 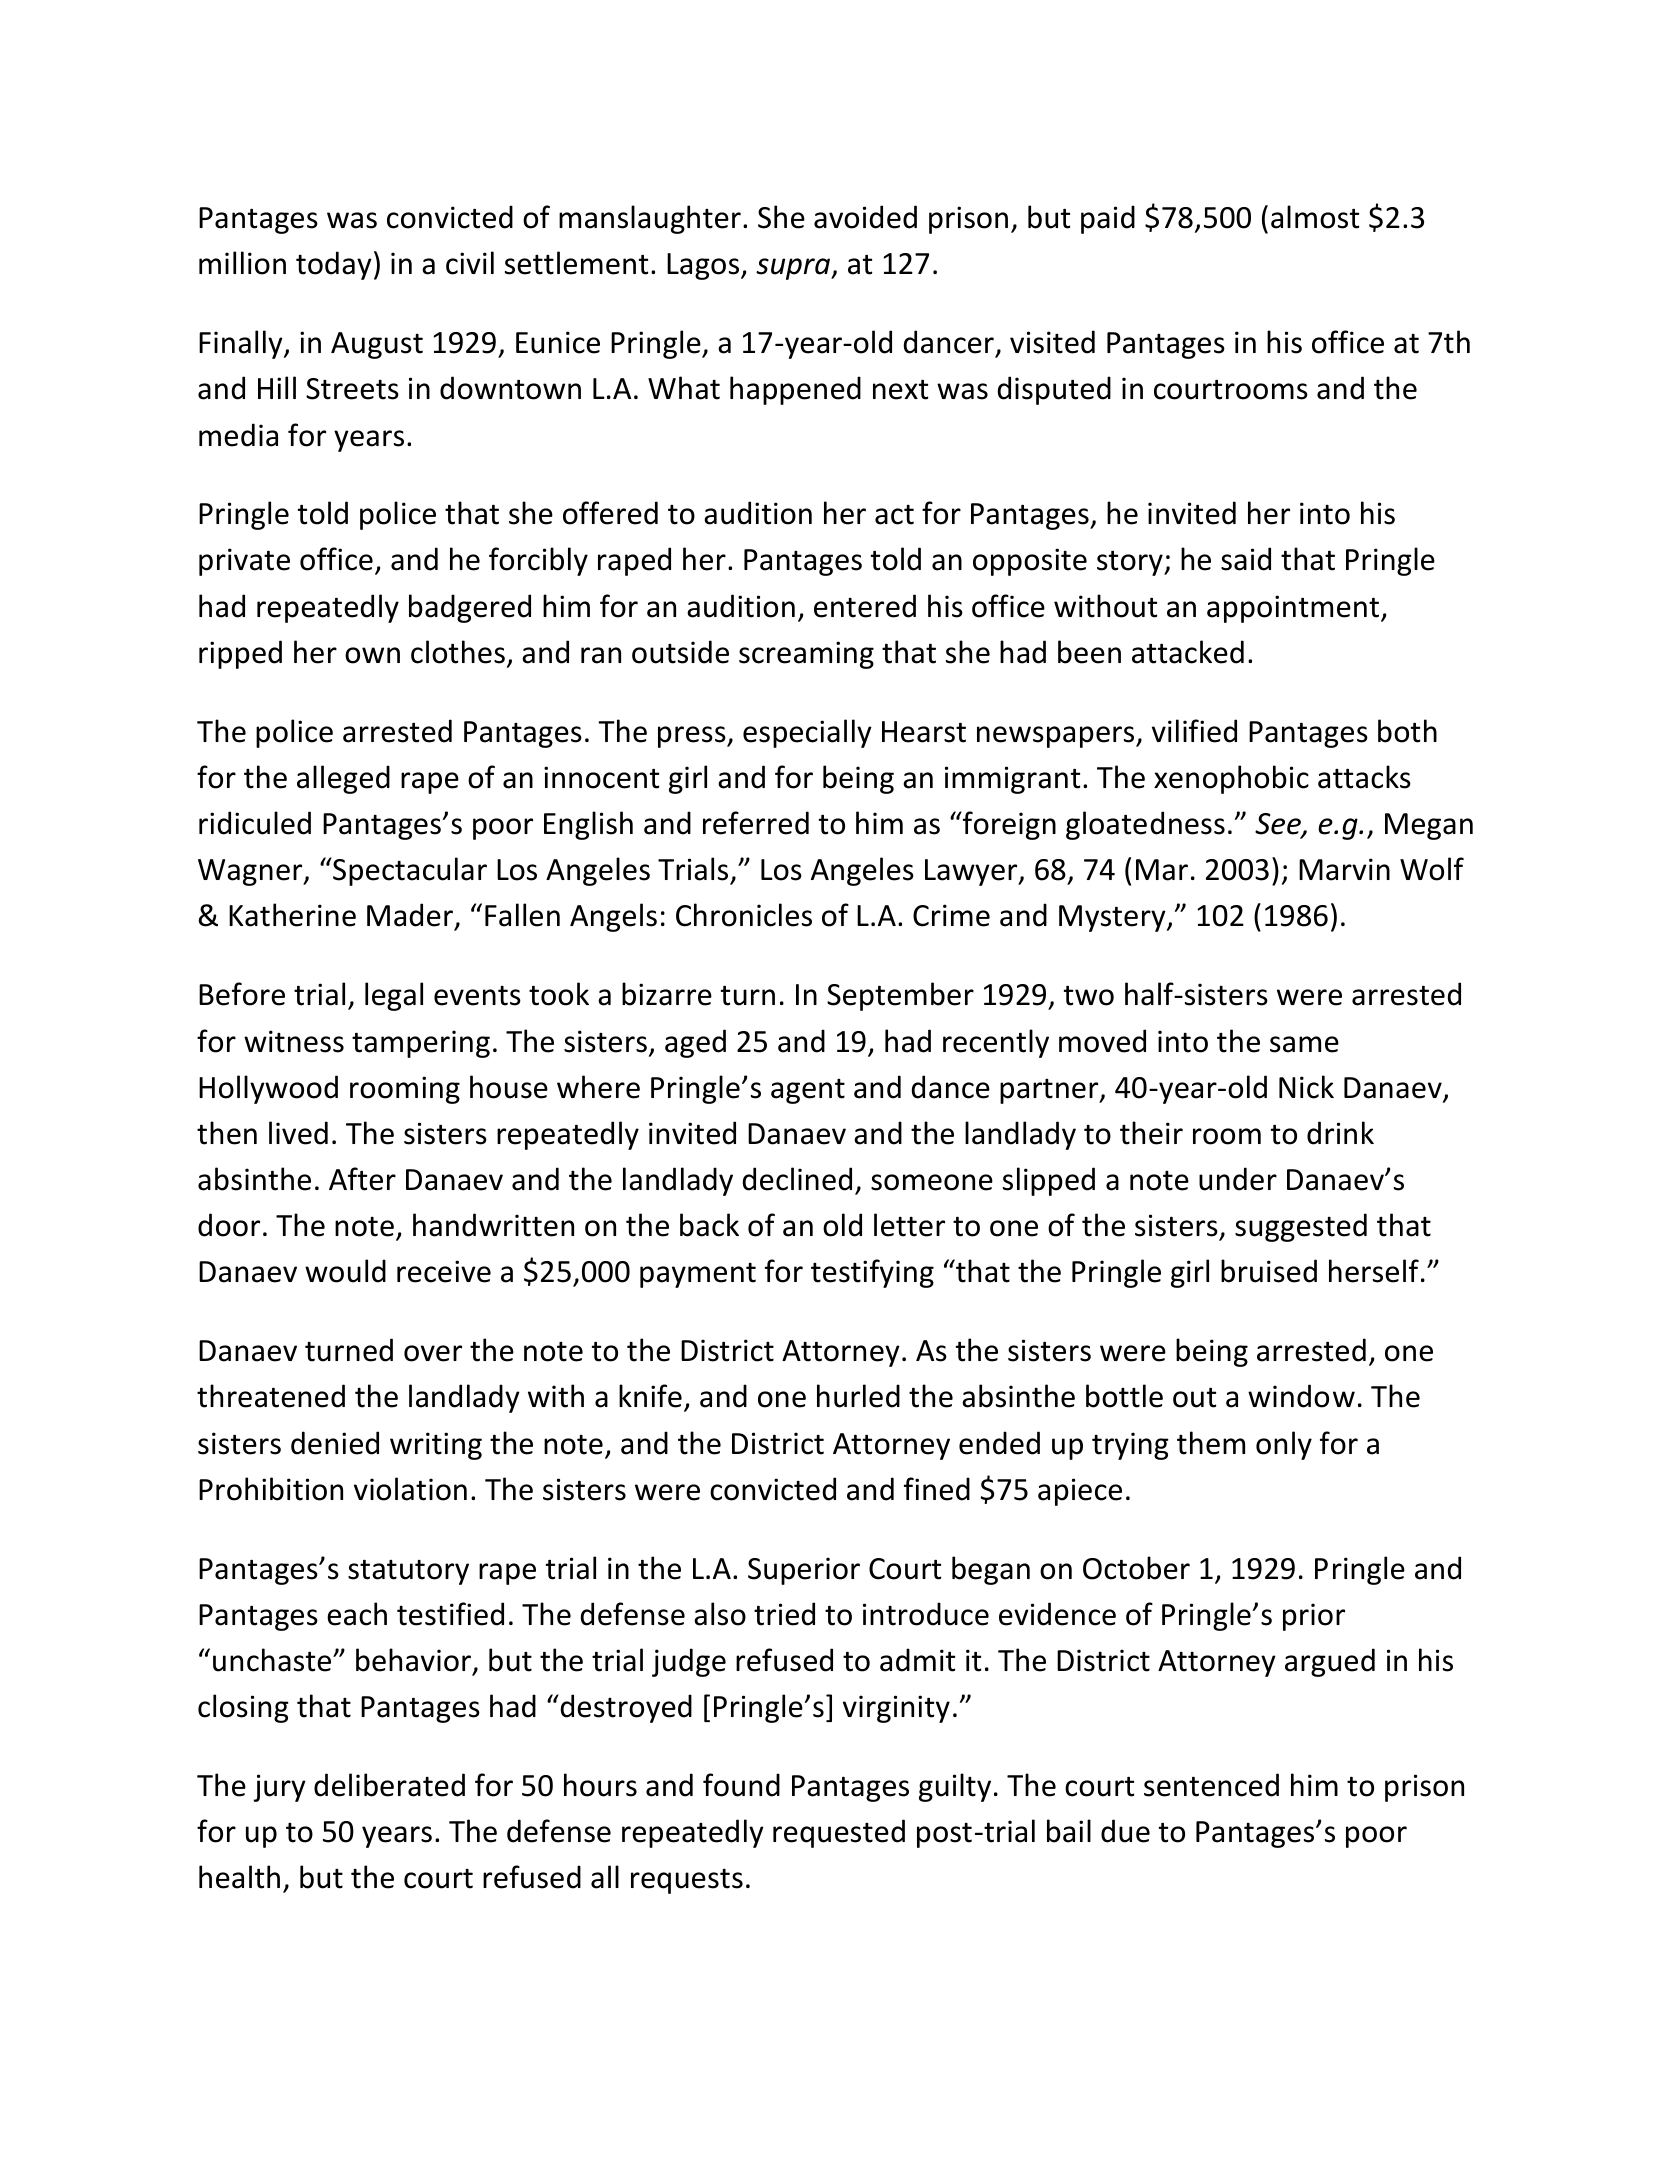 I want to click on deliberated, so click(x=389, y=1785).
